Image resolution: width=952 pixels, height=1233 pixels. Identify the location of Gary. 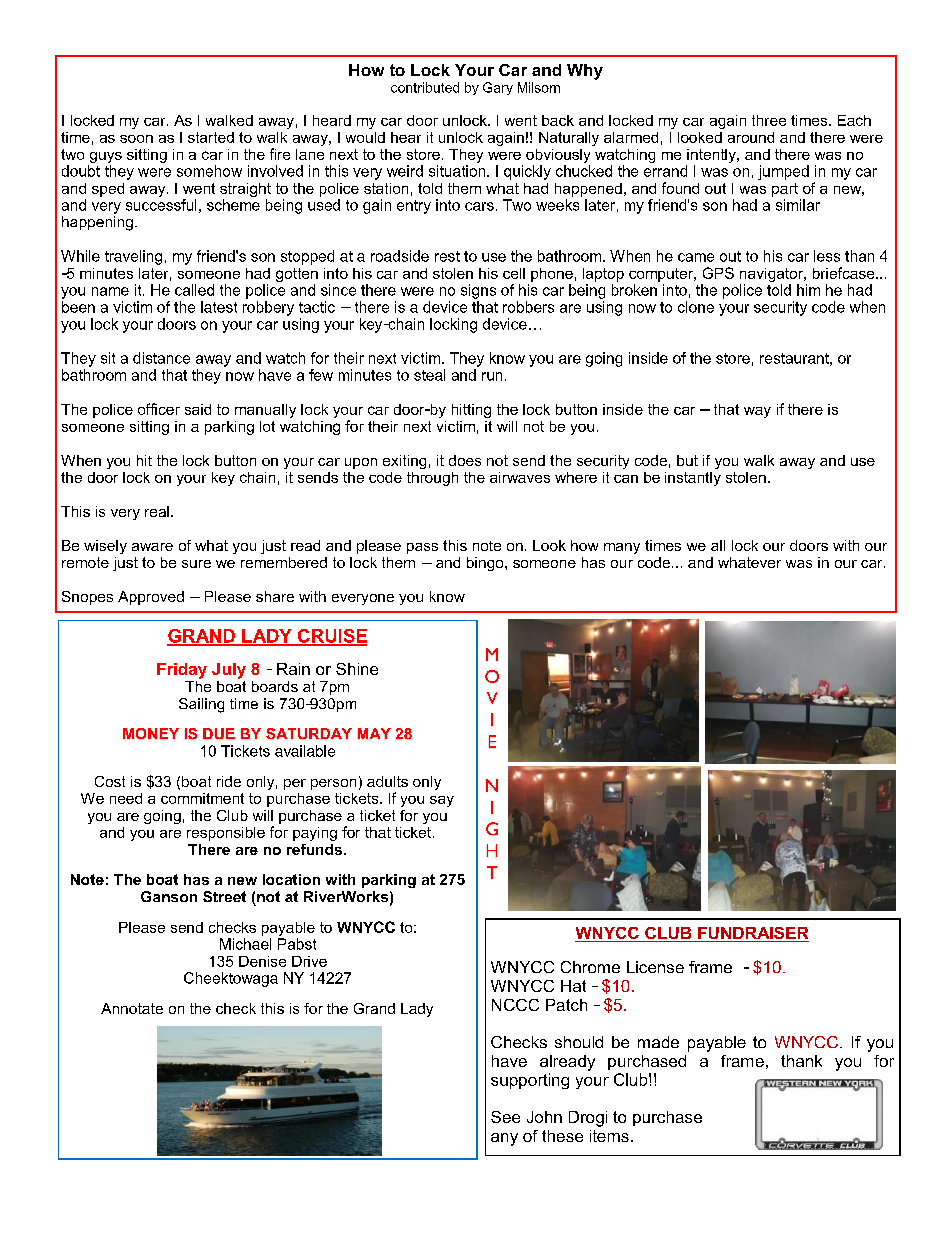
(498, 88).
